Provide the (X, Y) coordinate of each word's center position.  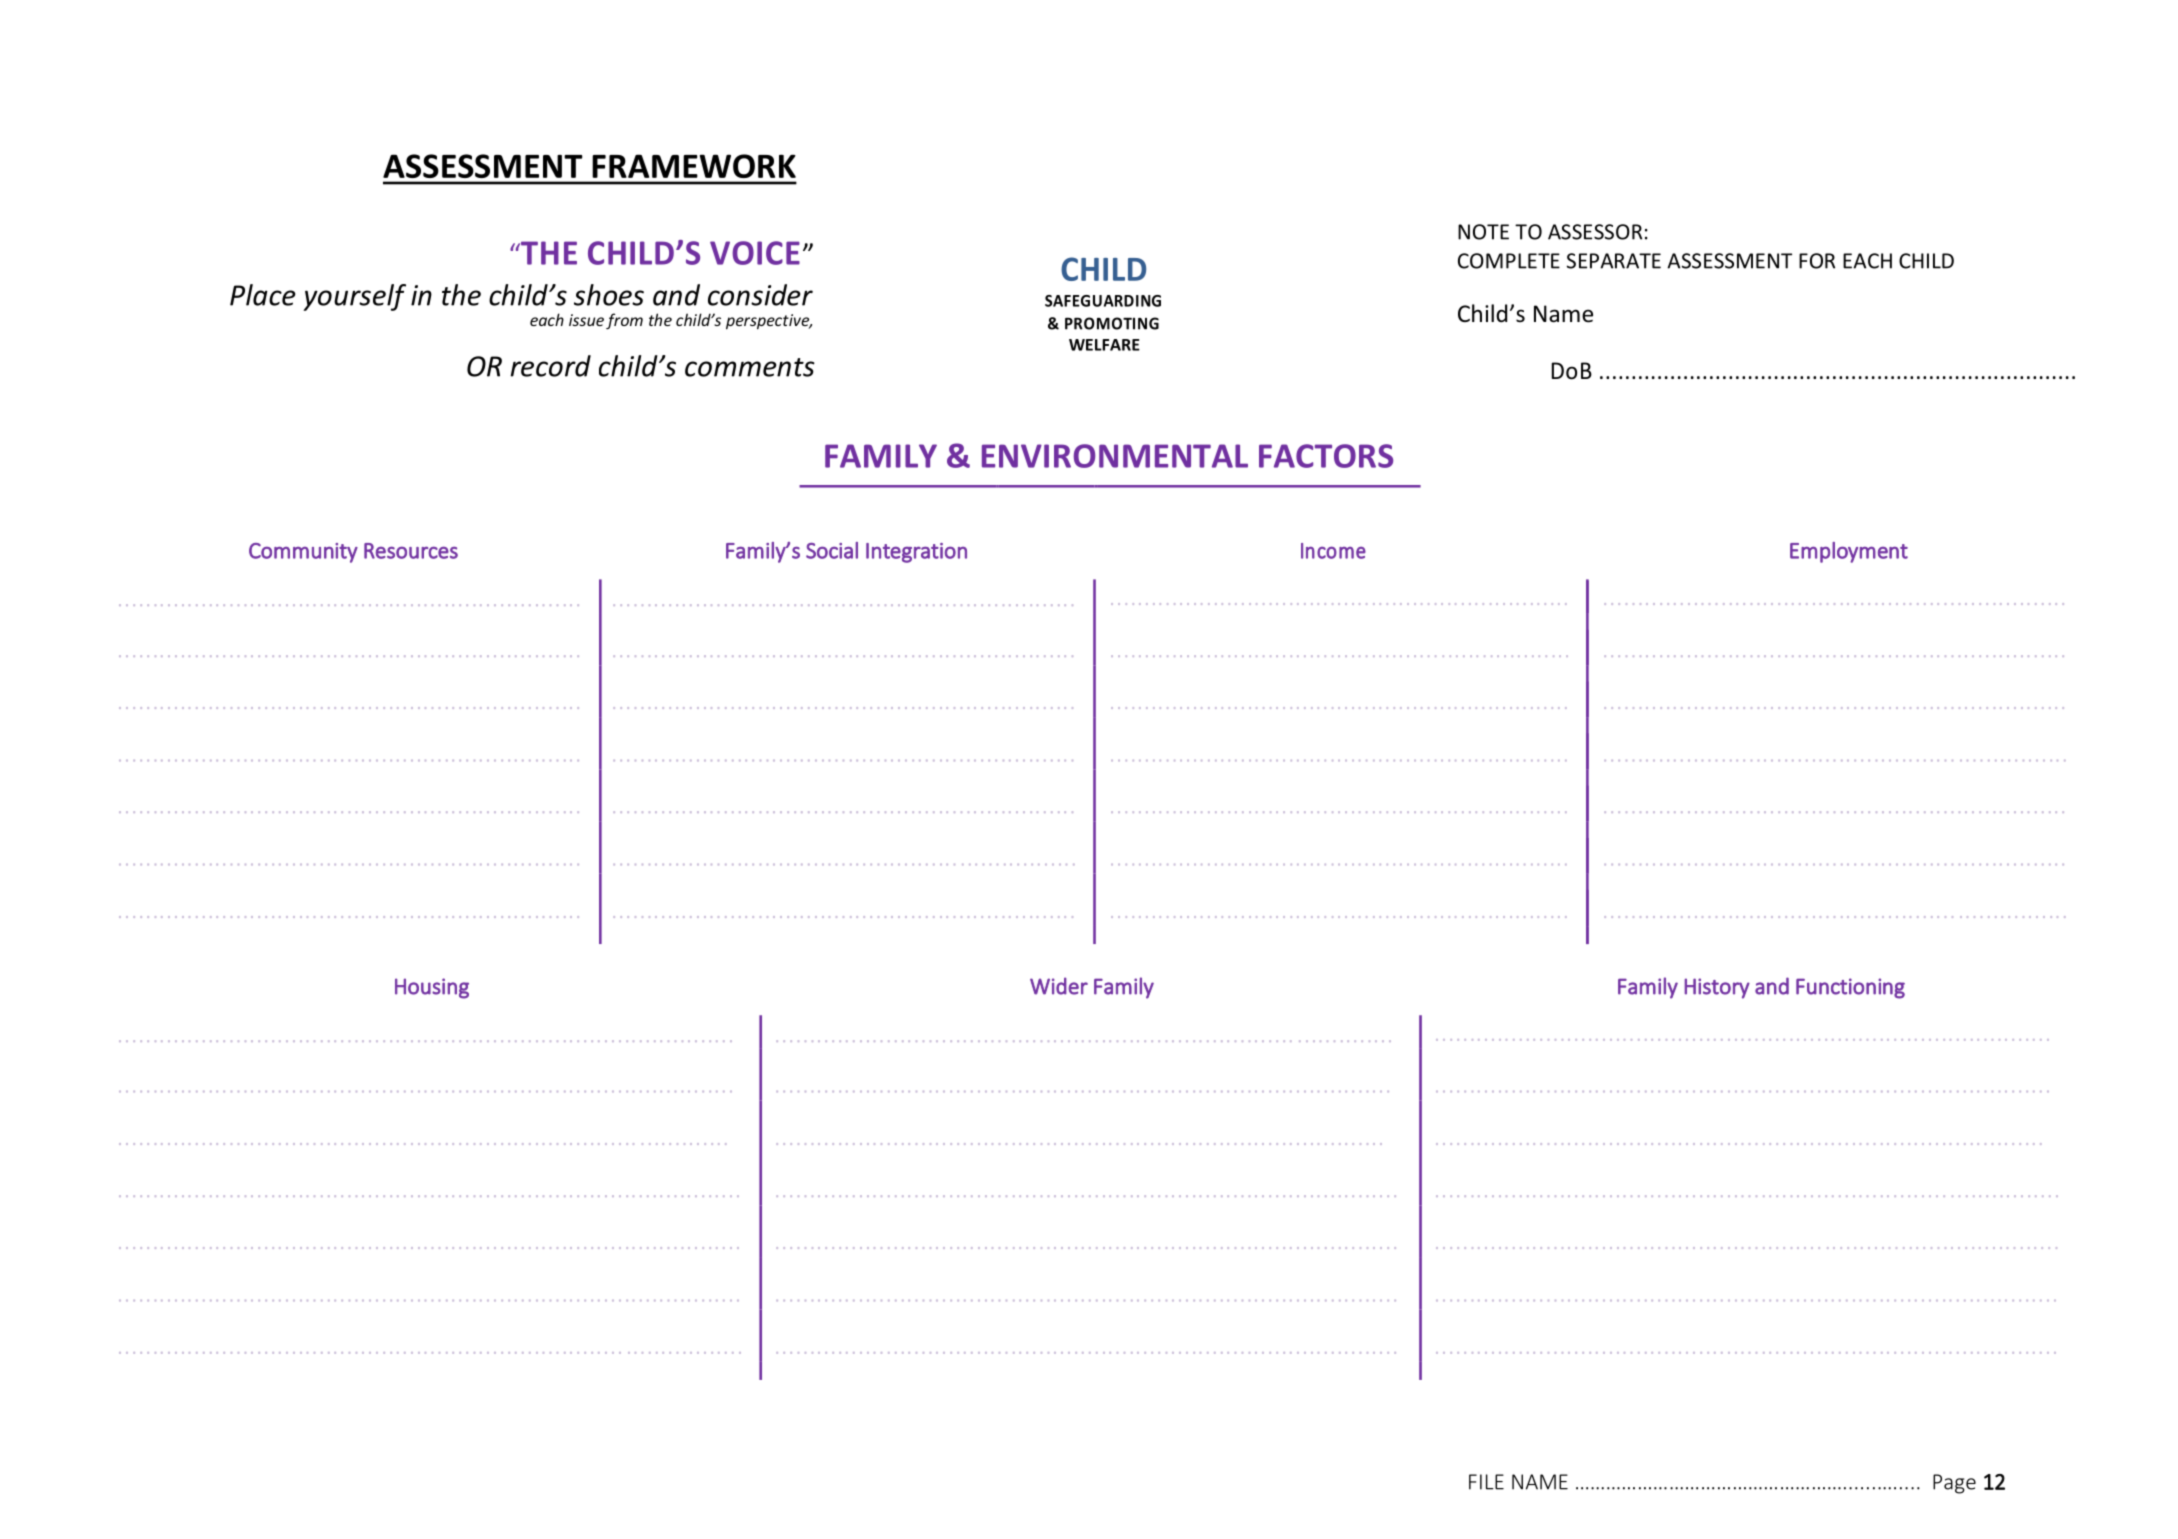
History (1717, 988)
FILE (1486, 1482)
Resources (411, 551)
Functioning (1850, 988)
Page (1954, 1484)
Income (1333, 551)
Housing (432, 988)
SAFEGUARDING (1103, 301)
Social (832, 550)
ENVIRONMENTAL (1115, 456)
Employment (1849, 552)
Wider (1059, 986)
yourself (354, 297)
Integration (916, 553)
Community (303, 553)
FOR (1817, 261)
